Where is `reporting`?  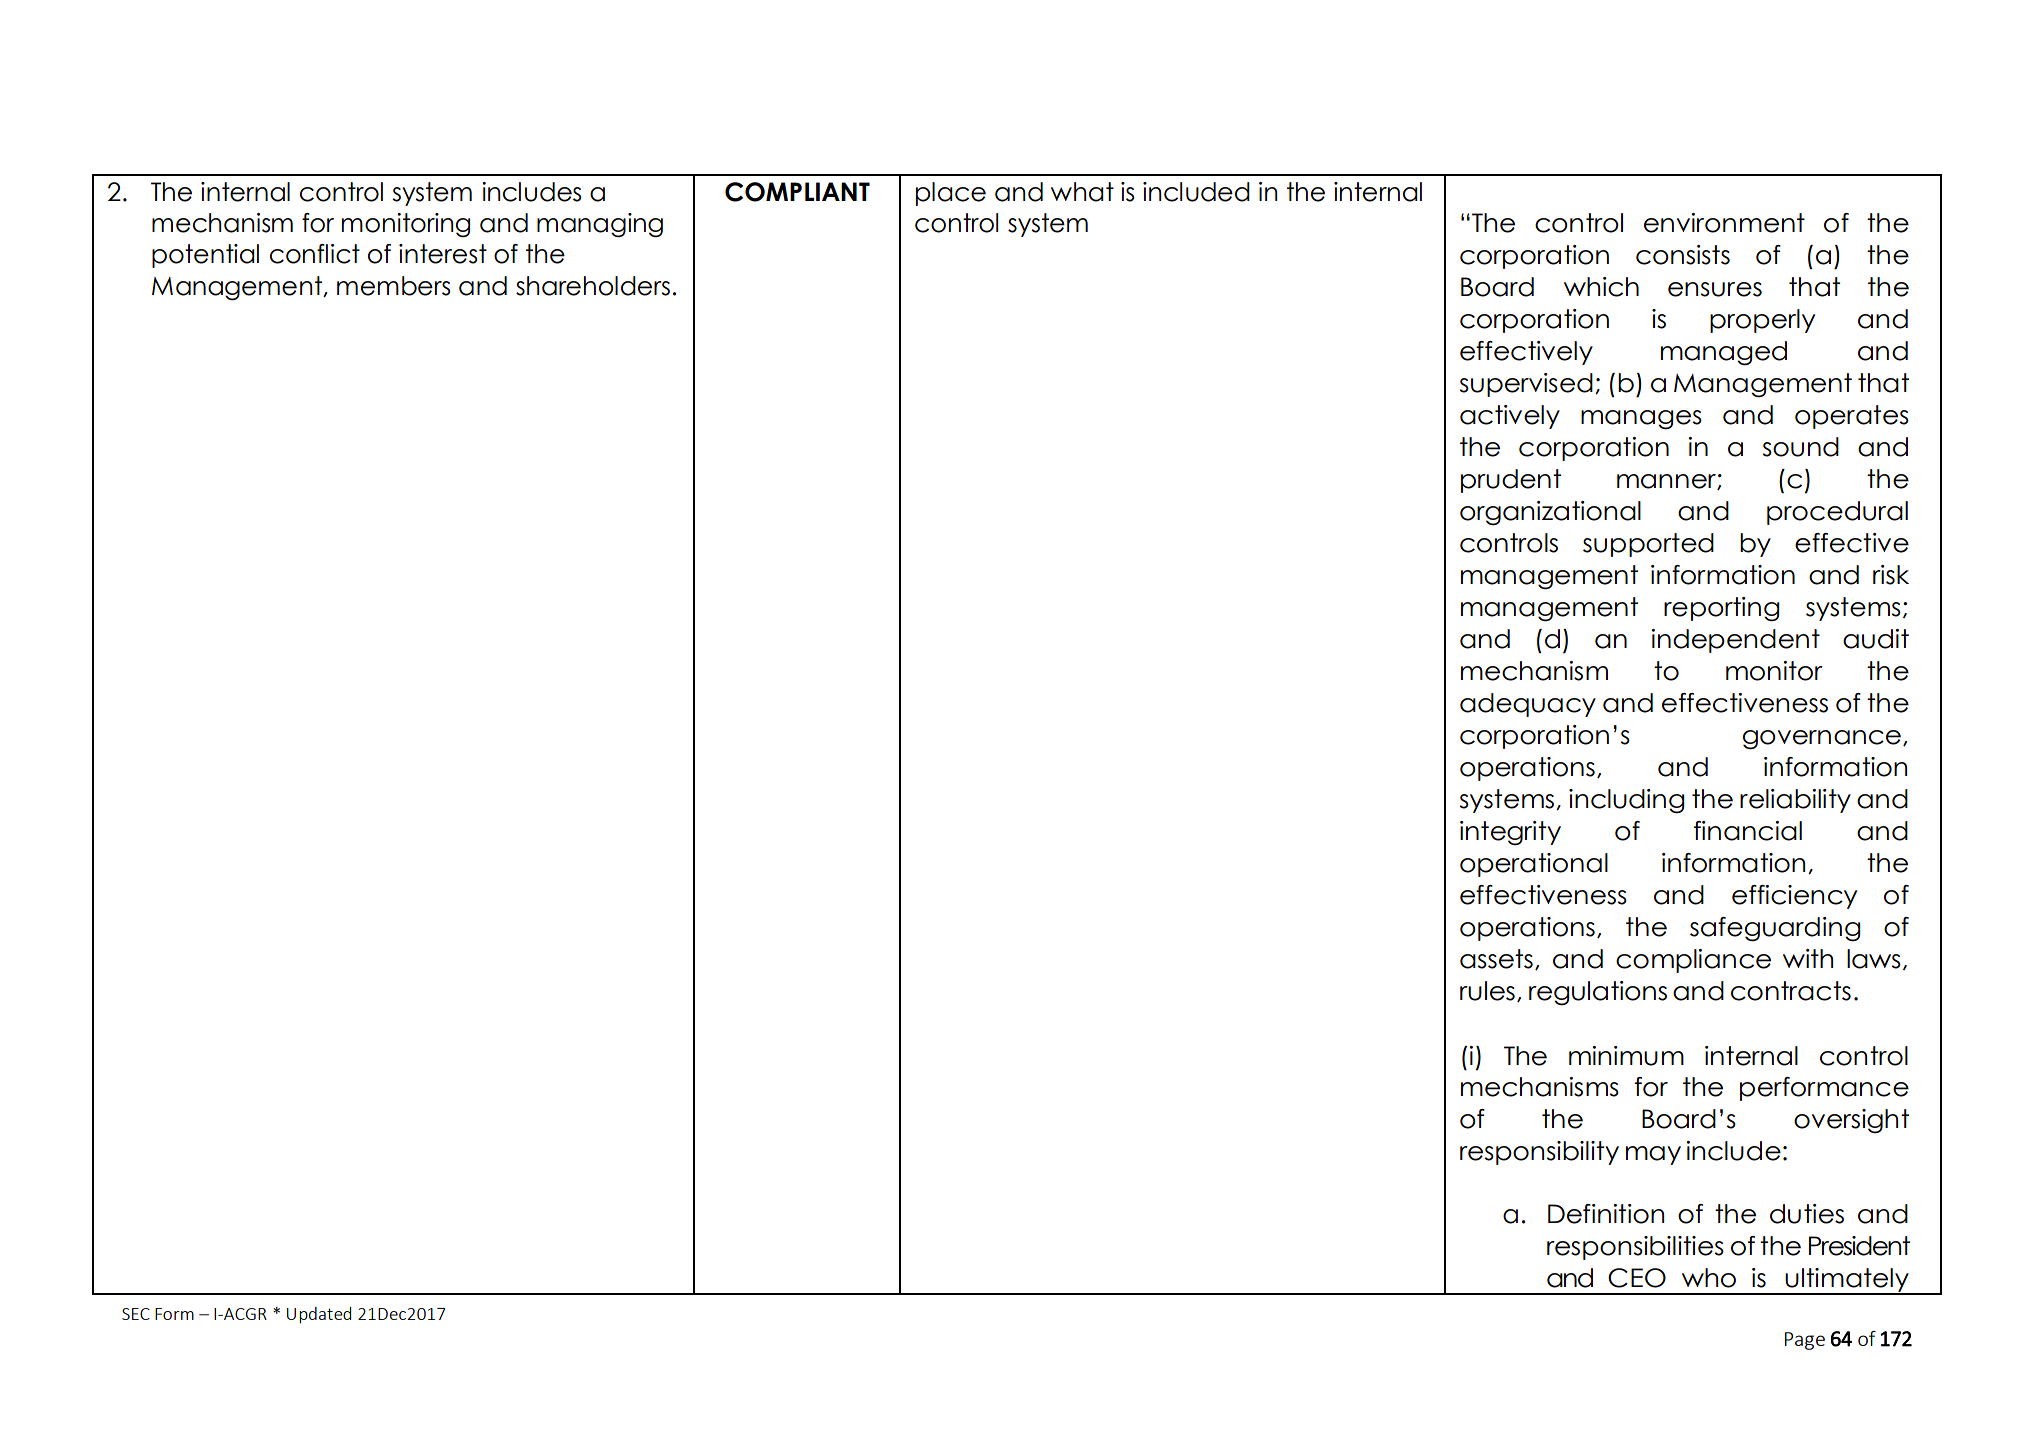
reporting is located at coordinates (1722, 609).
